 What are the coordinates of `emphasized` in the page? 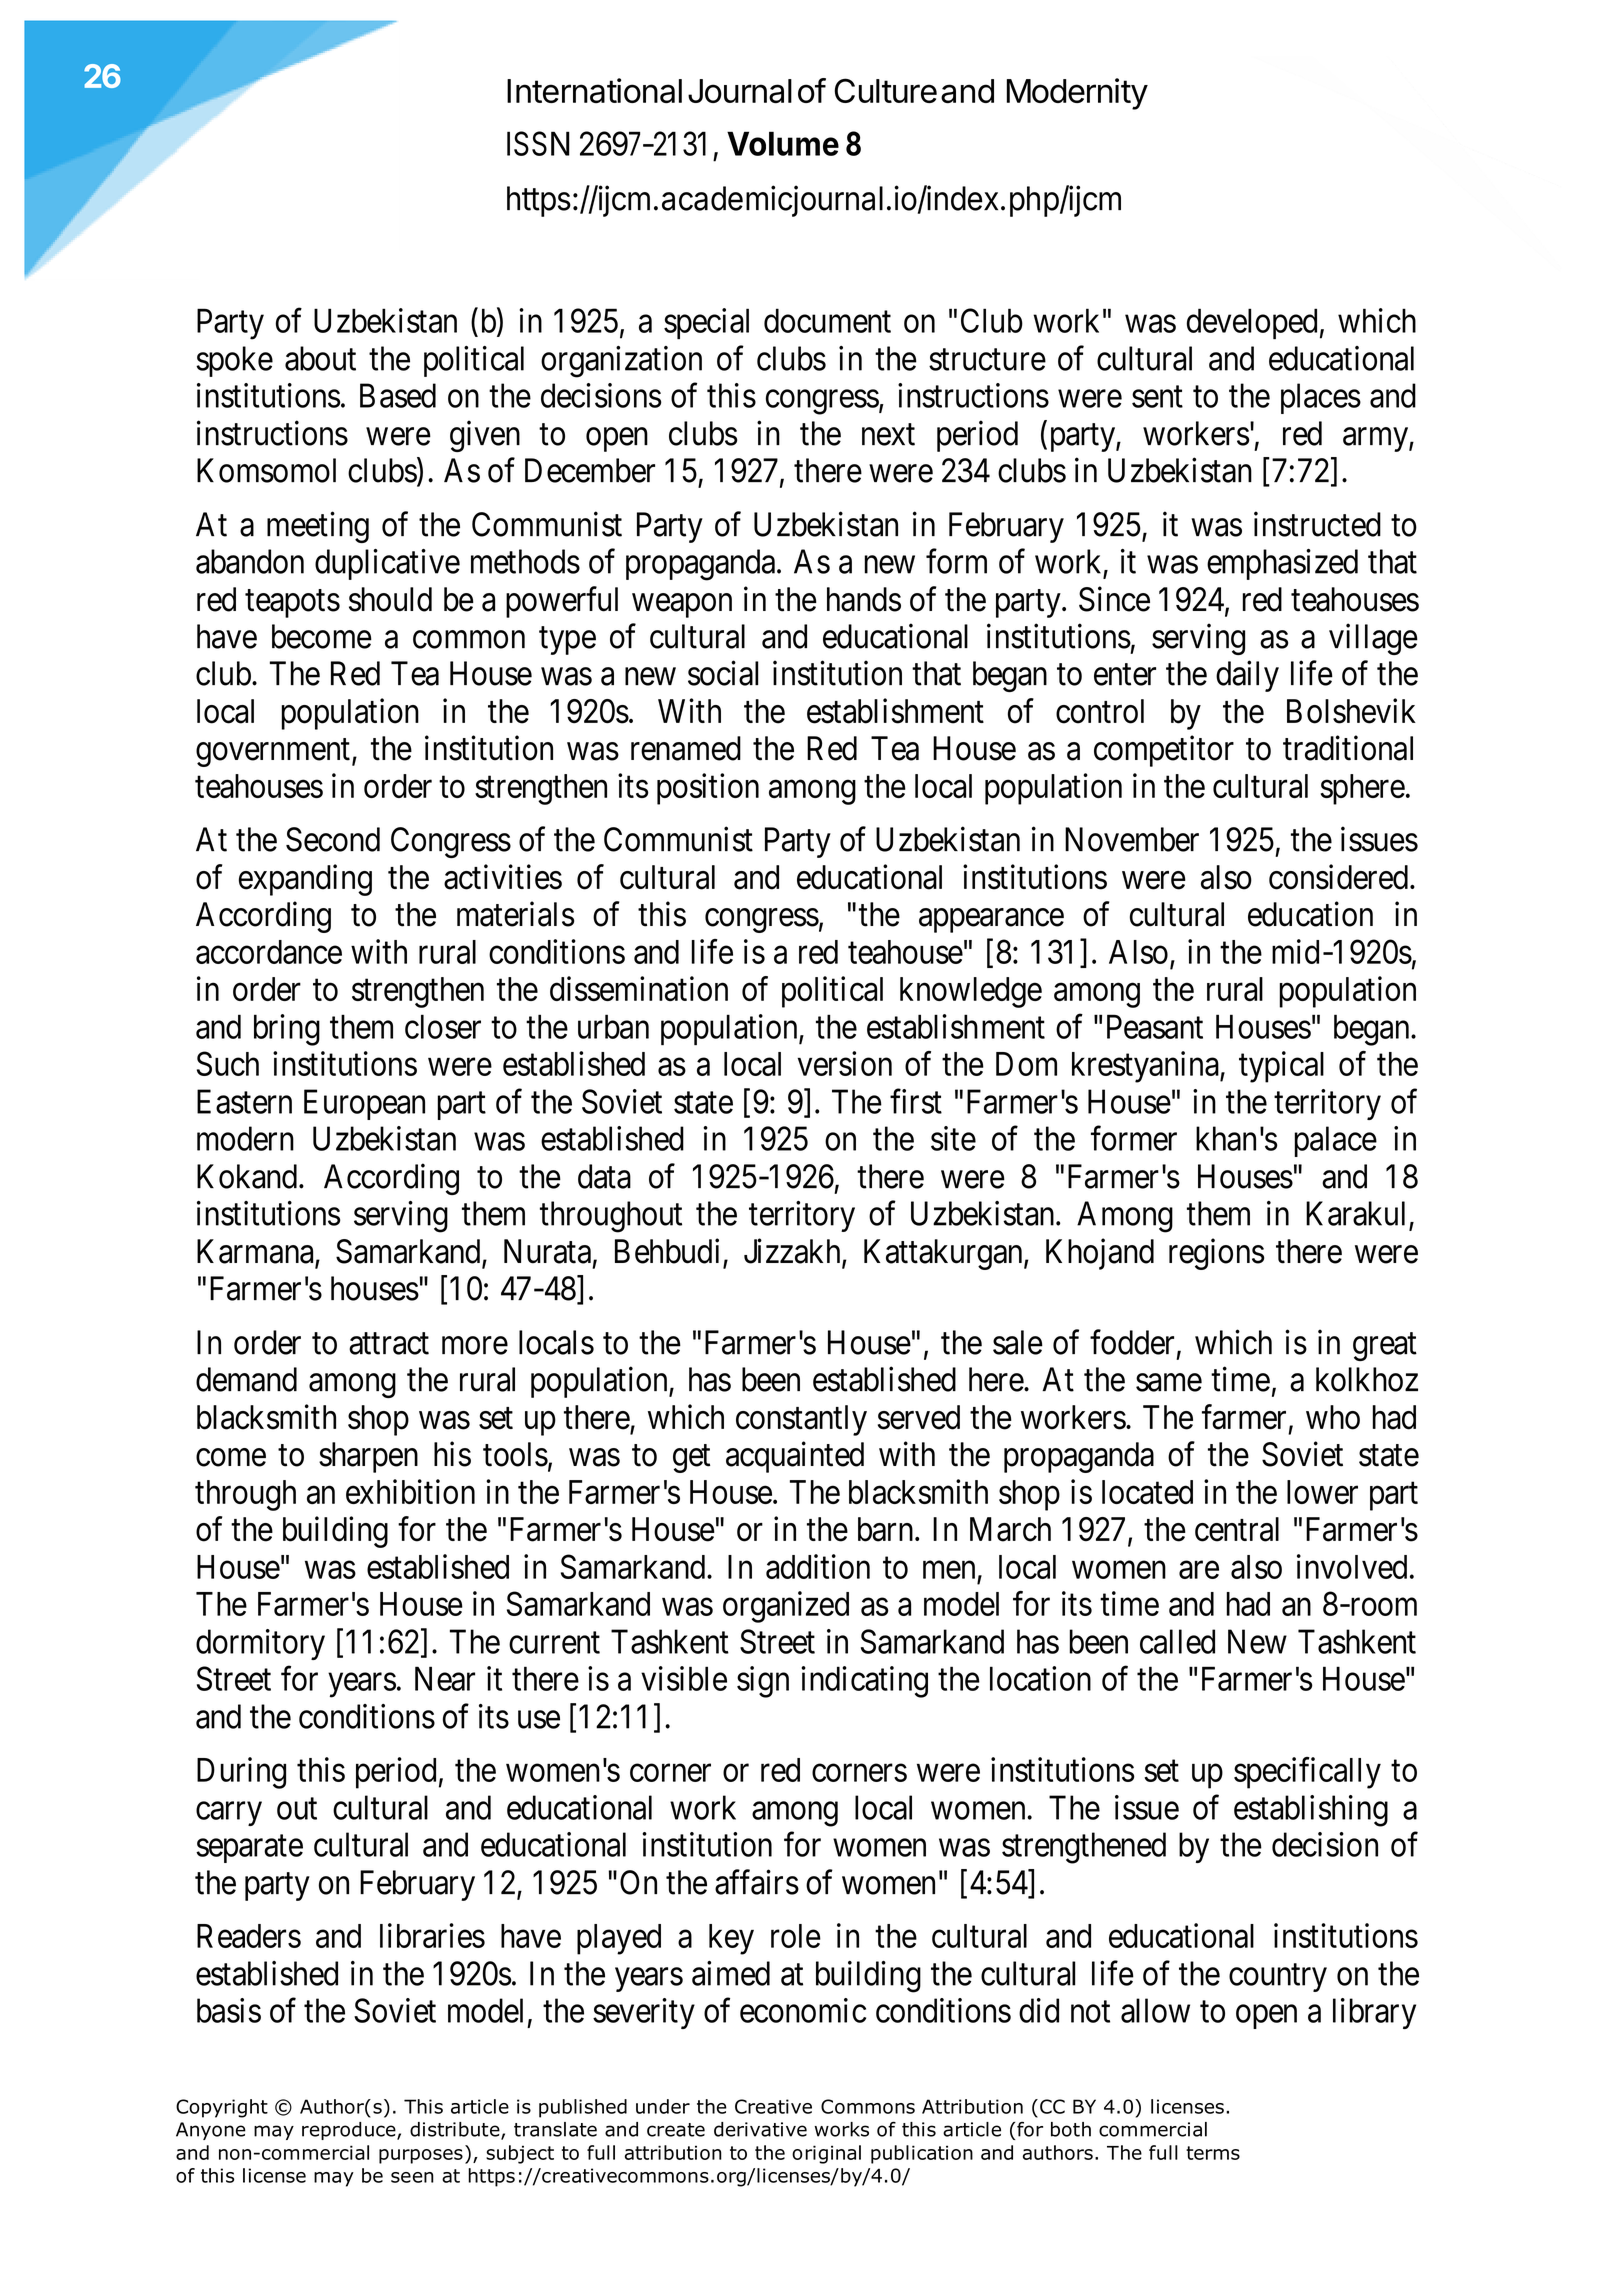 It's located at (1282, 564).
